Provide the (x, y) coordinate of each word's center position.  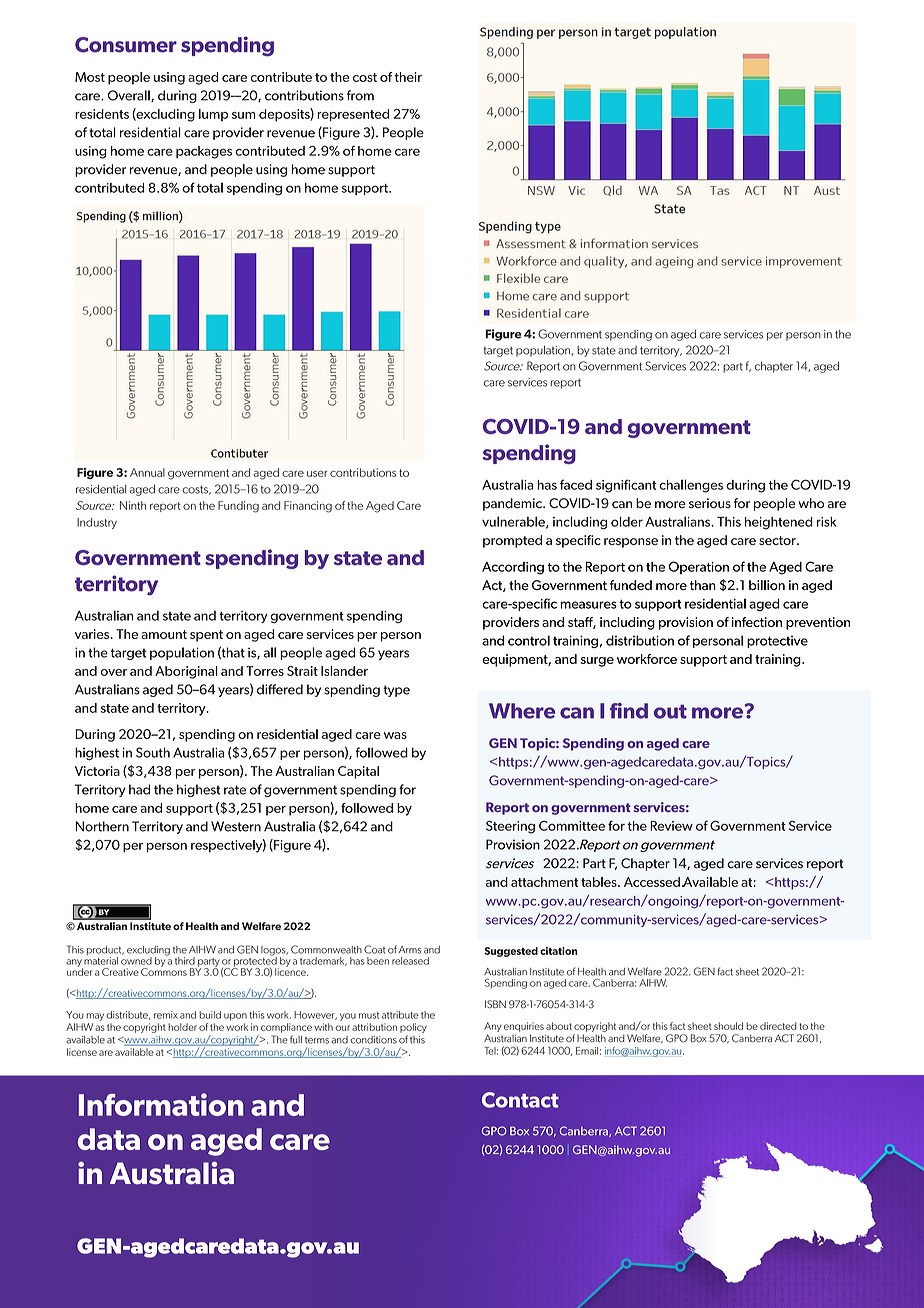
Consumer (126, 45)
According (513, 568)
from (360, 95)
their (408, 77)
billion (767, 585)
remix (166, 1015)
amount (164, 634)
